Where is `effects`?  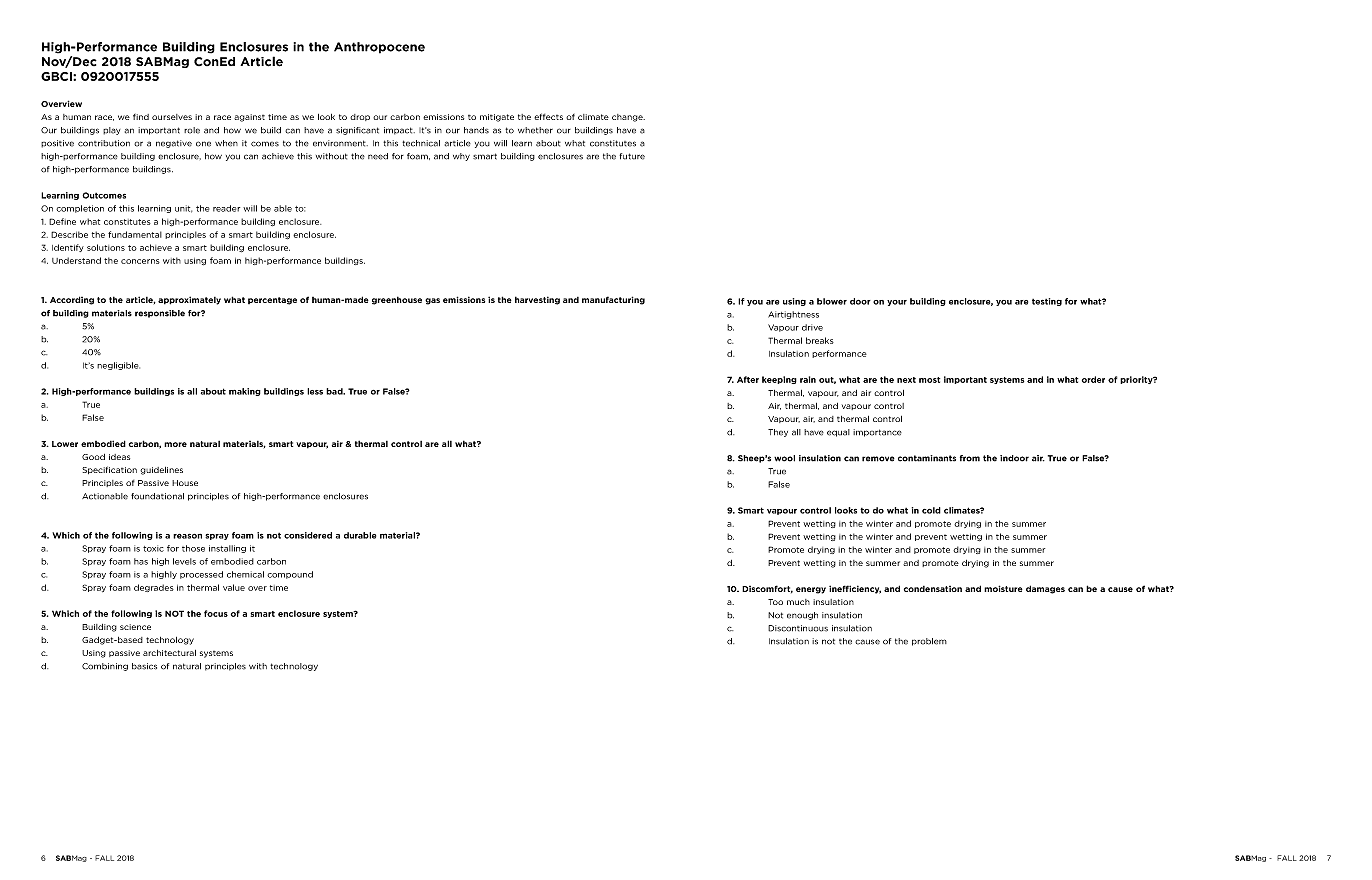 effects is located at coordinates (548, 116).
